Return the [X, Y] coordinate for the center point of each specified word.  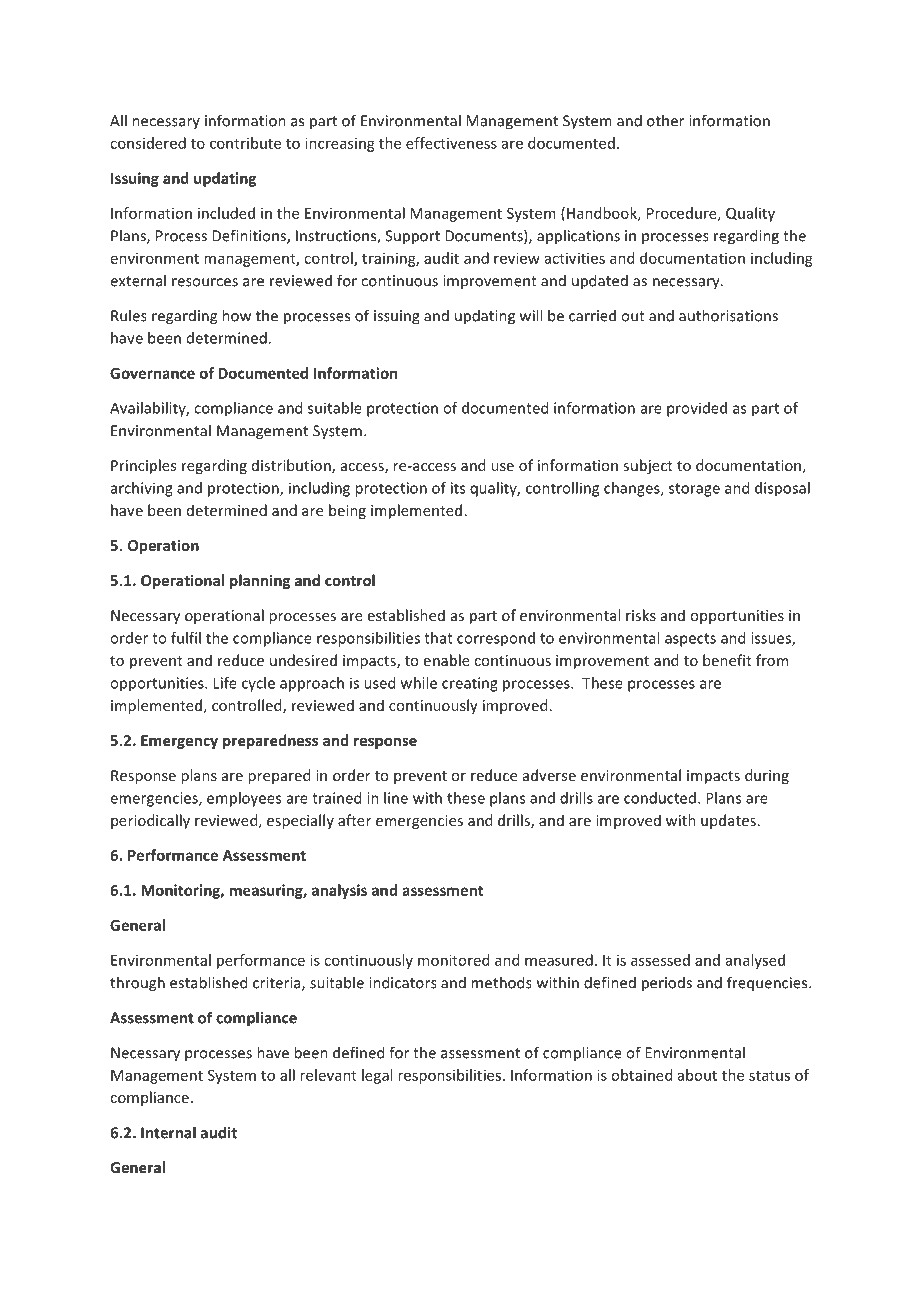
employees [244, 799]
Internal [168, 1132]
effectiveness [451, 143]
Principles [143, 466]
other [665, 120]
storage [694, 490]
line [396, 798]
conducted [660, 798]
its [458, 488]
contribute [245, 143]
